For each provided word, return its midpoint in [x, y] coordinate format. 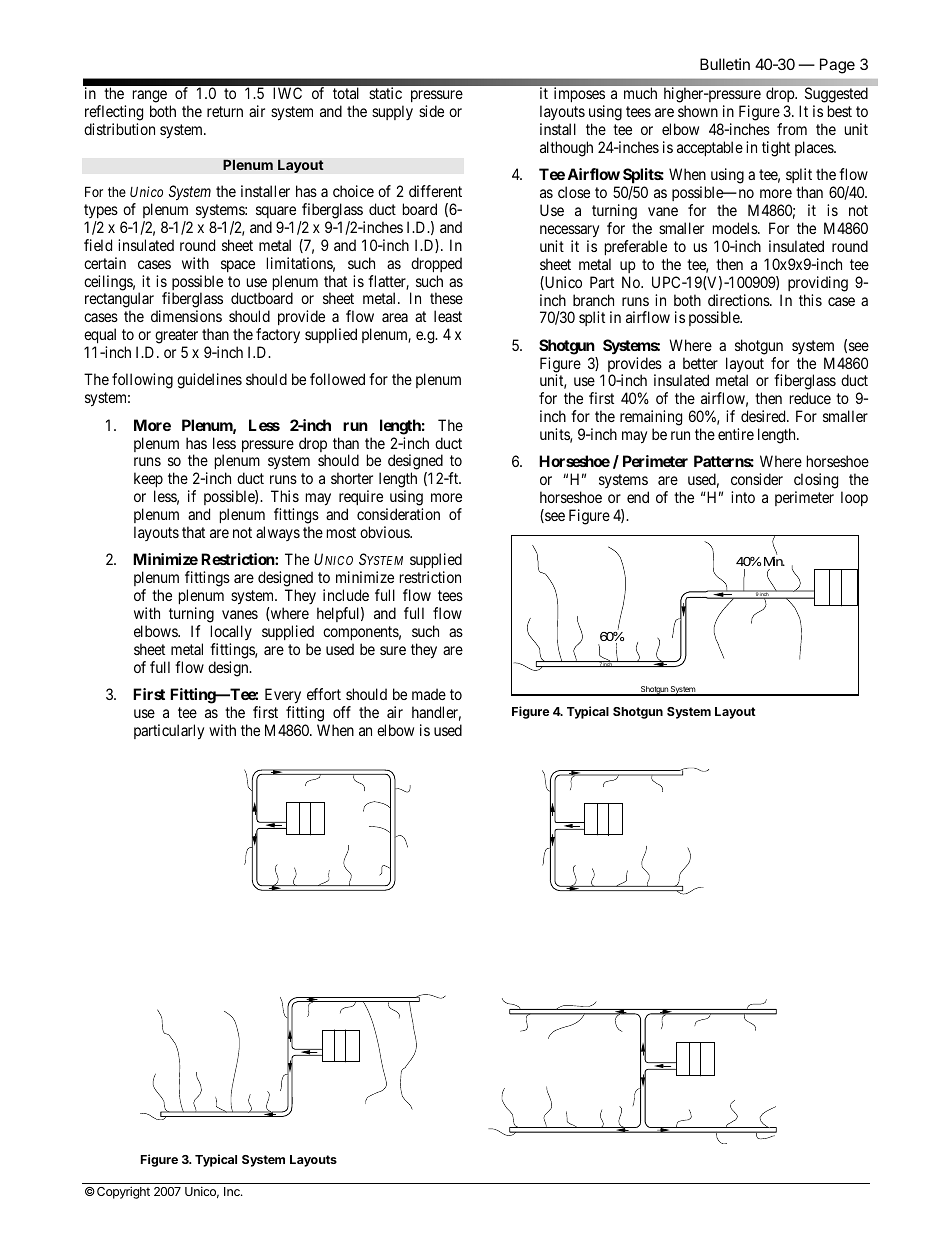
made [429, 694]
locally [231, 632]
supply [392, 112]
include [346, 595]
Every [283, 696]
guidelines [209, 381]
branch [593, 300]
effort [324, 694]
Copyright [123, 1192]
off [342, 712]
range [150, 98]
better [700, 363]
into [743, 497]
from [792, 129]
